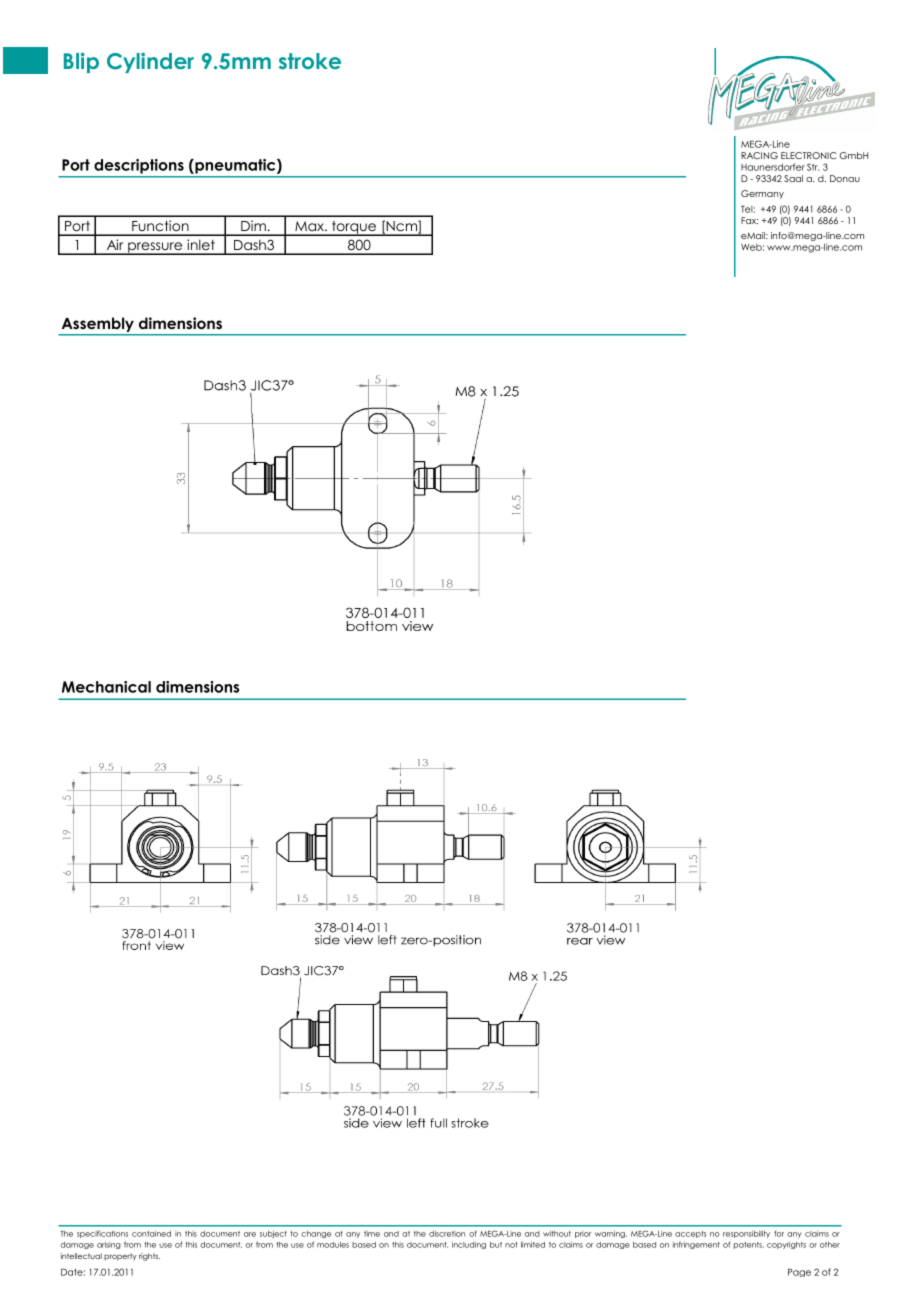  Describe the element at coordinates (779, 1233) in the document. I see `for` at that location.
